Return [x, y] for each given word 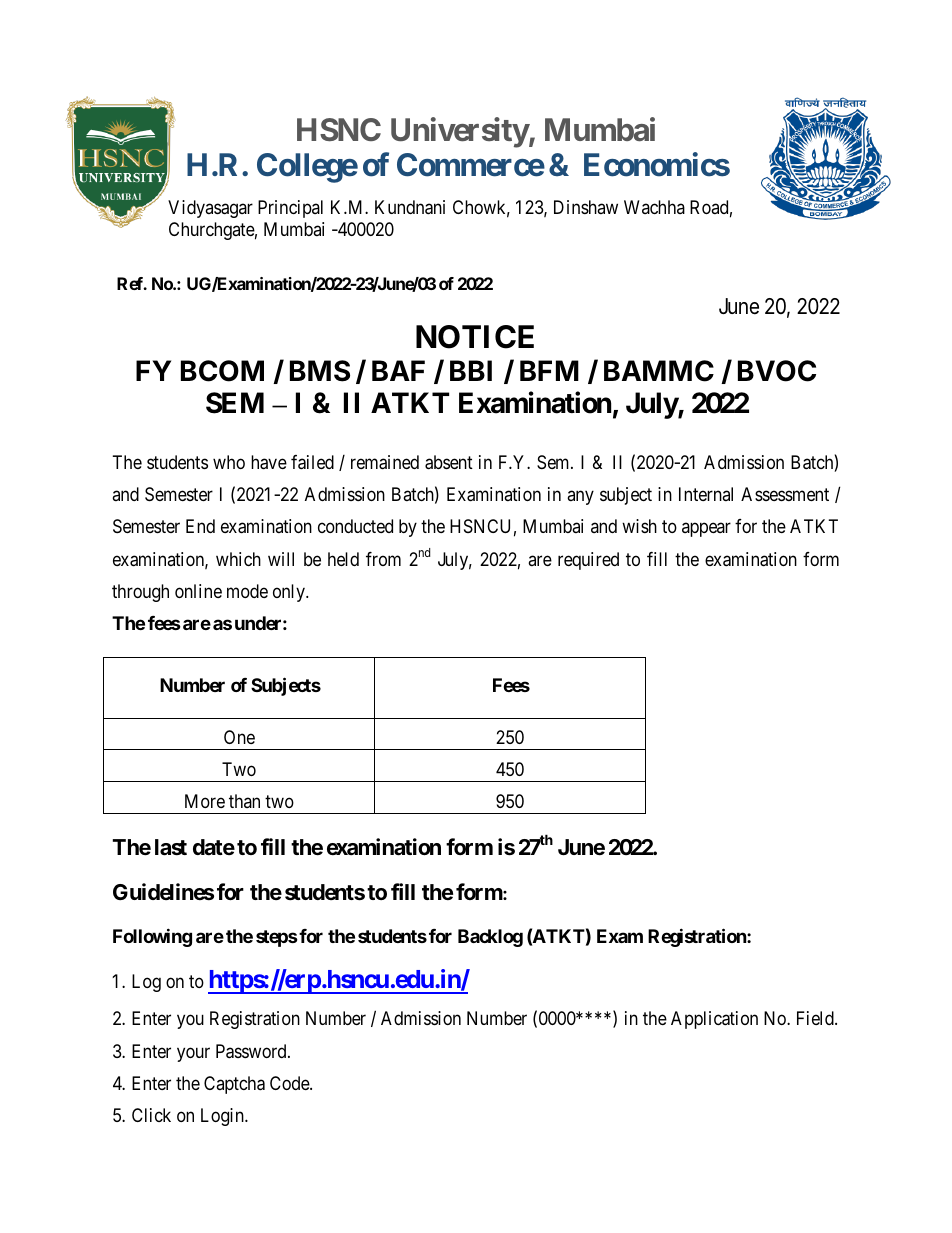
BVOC [777, 371]
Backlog [490, 938]
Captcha [234, 1085]
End [200, 526]
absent [449, 462]
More [205, 801]
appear [706, 530]
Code [290, 1083]
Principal [290, 209]
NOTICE [475, 337]
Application [714, 1020]
